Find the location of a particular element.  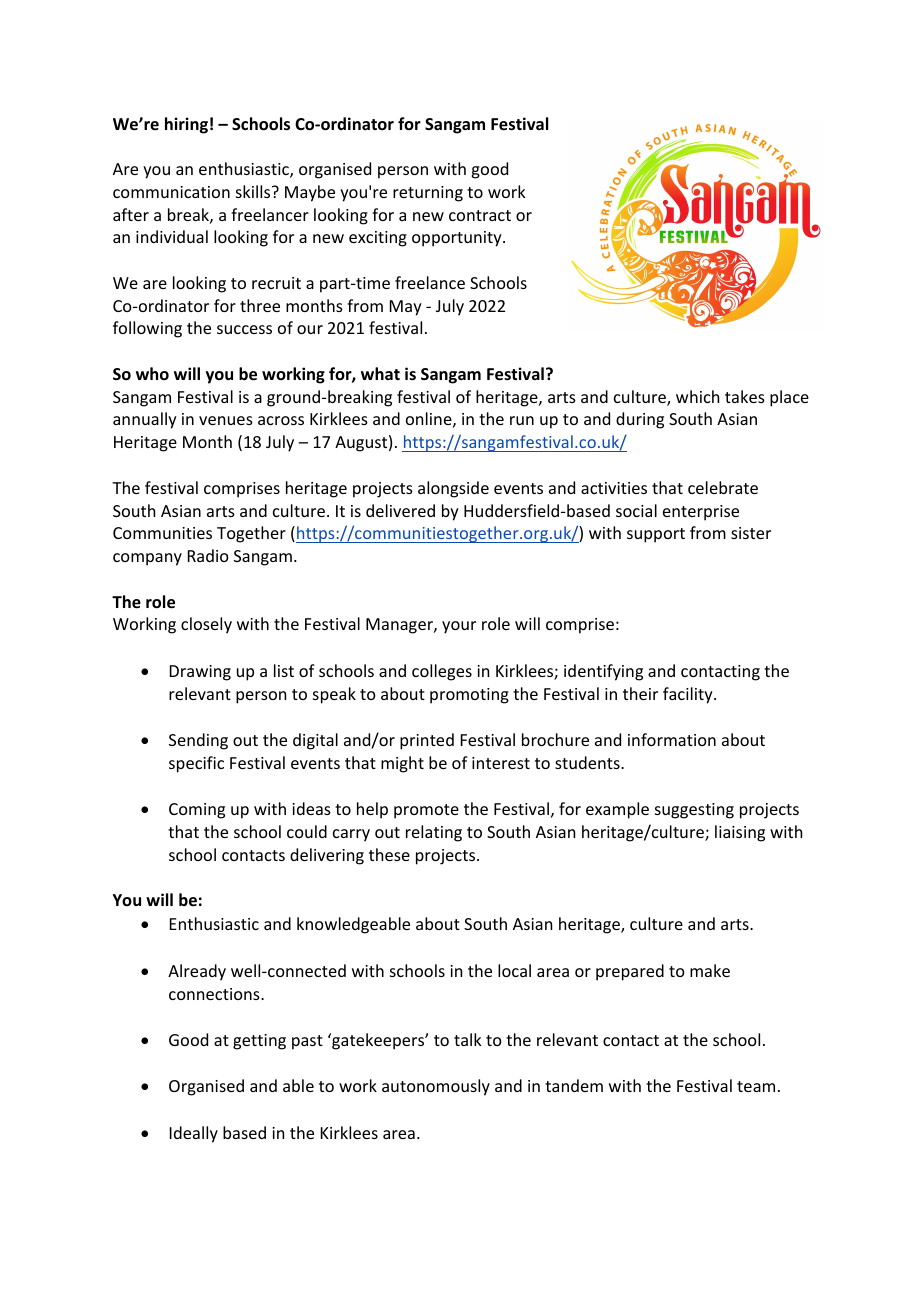

contract is located at coordinates (480, 215).
